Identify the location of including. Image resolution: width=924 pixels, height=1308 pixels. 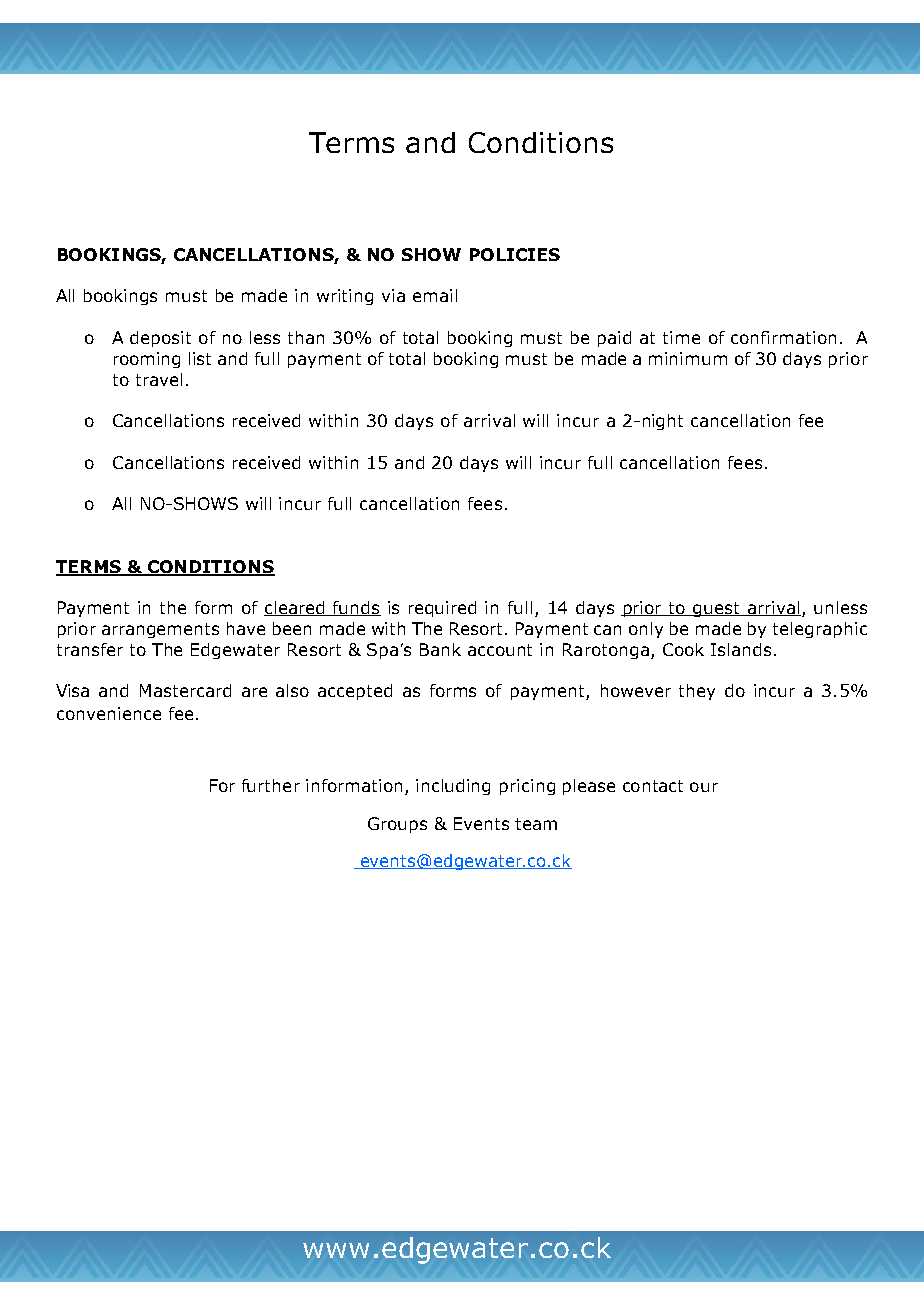
(453, 787).
